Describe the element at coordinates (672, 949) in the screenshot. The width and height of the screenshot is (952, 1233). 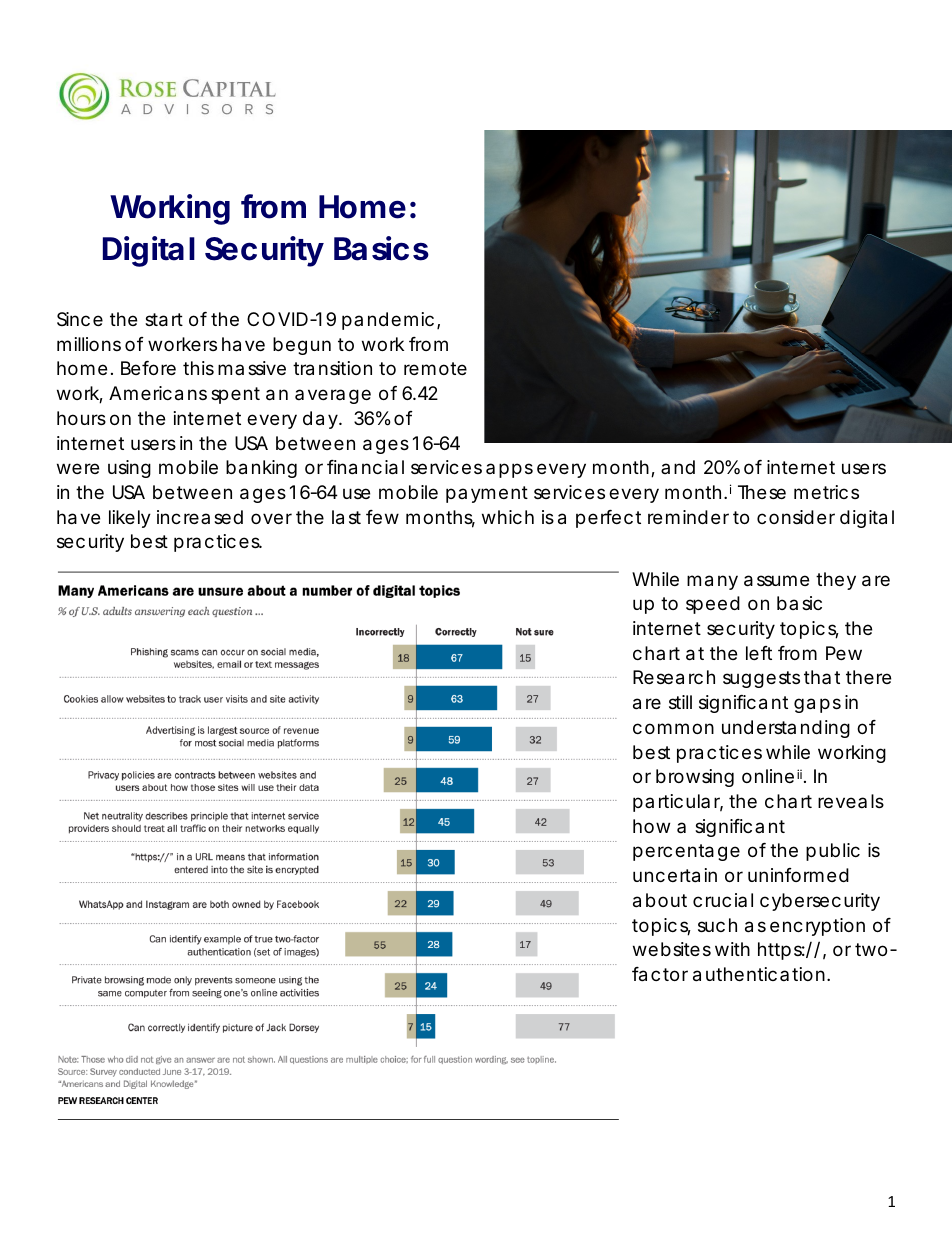
I see `websites` at that location.
